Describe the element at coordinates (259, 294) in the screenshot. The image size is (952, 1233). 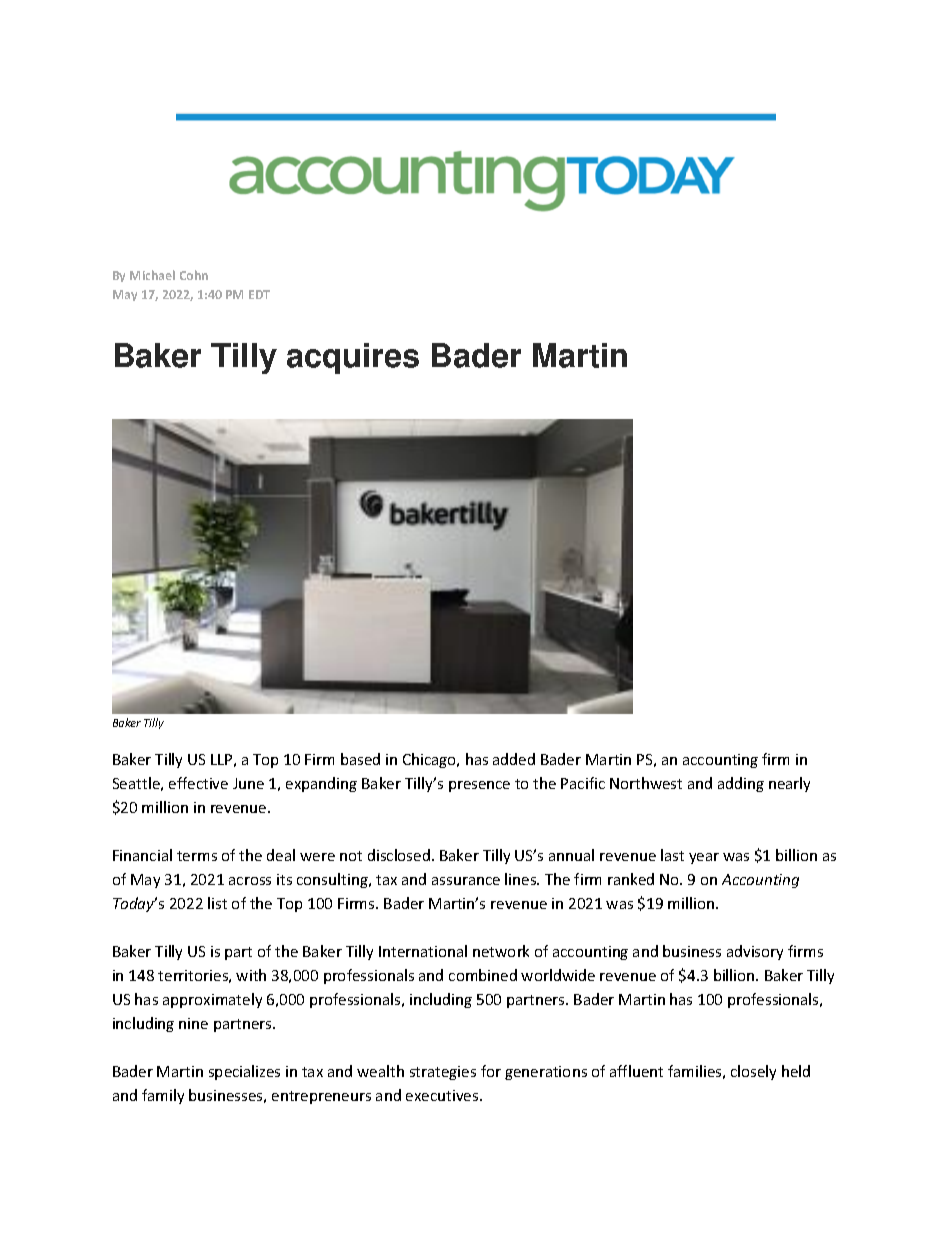
I see `EDT` at that location.
